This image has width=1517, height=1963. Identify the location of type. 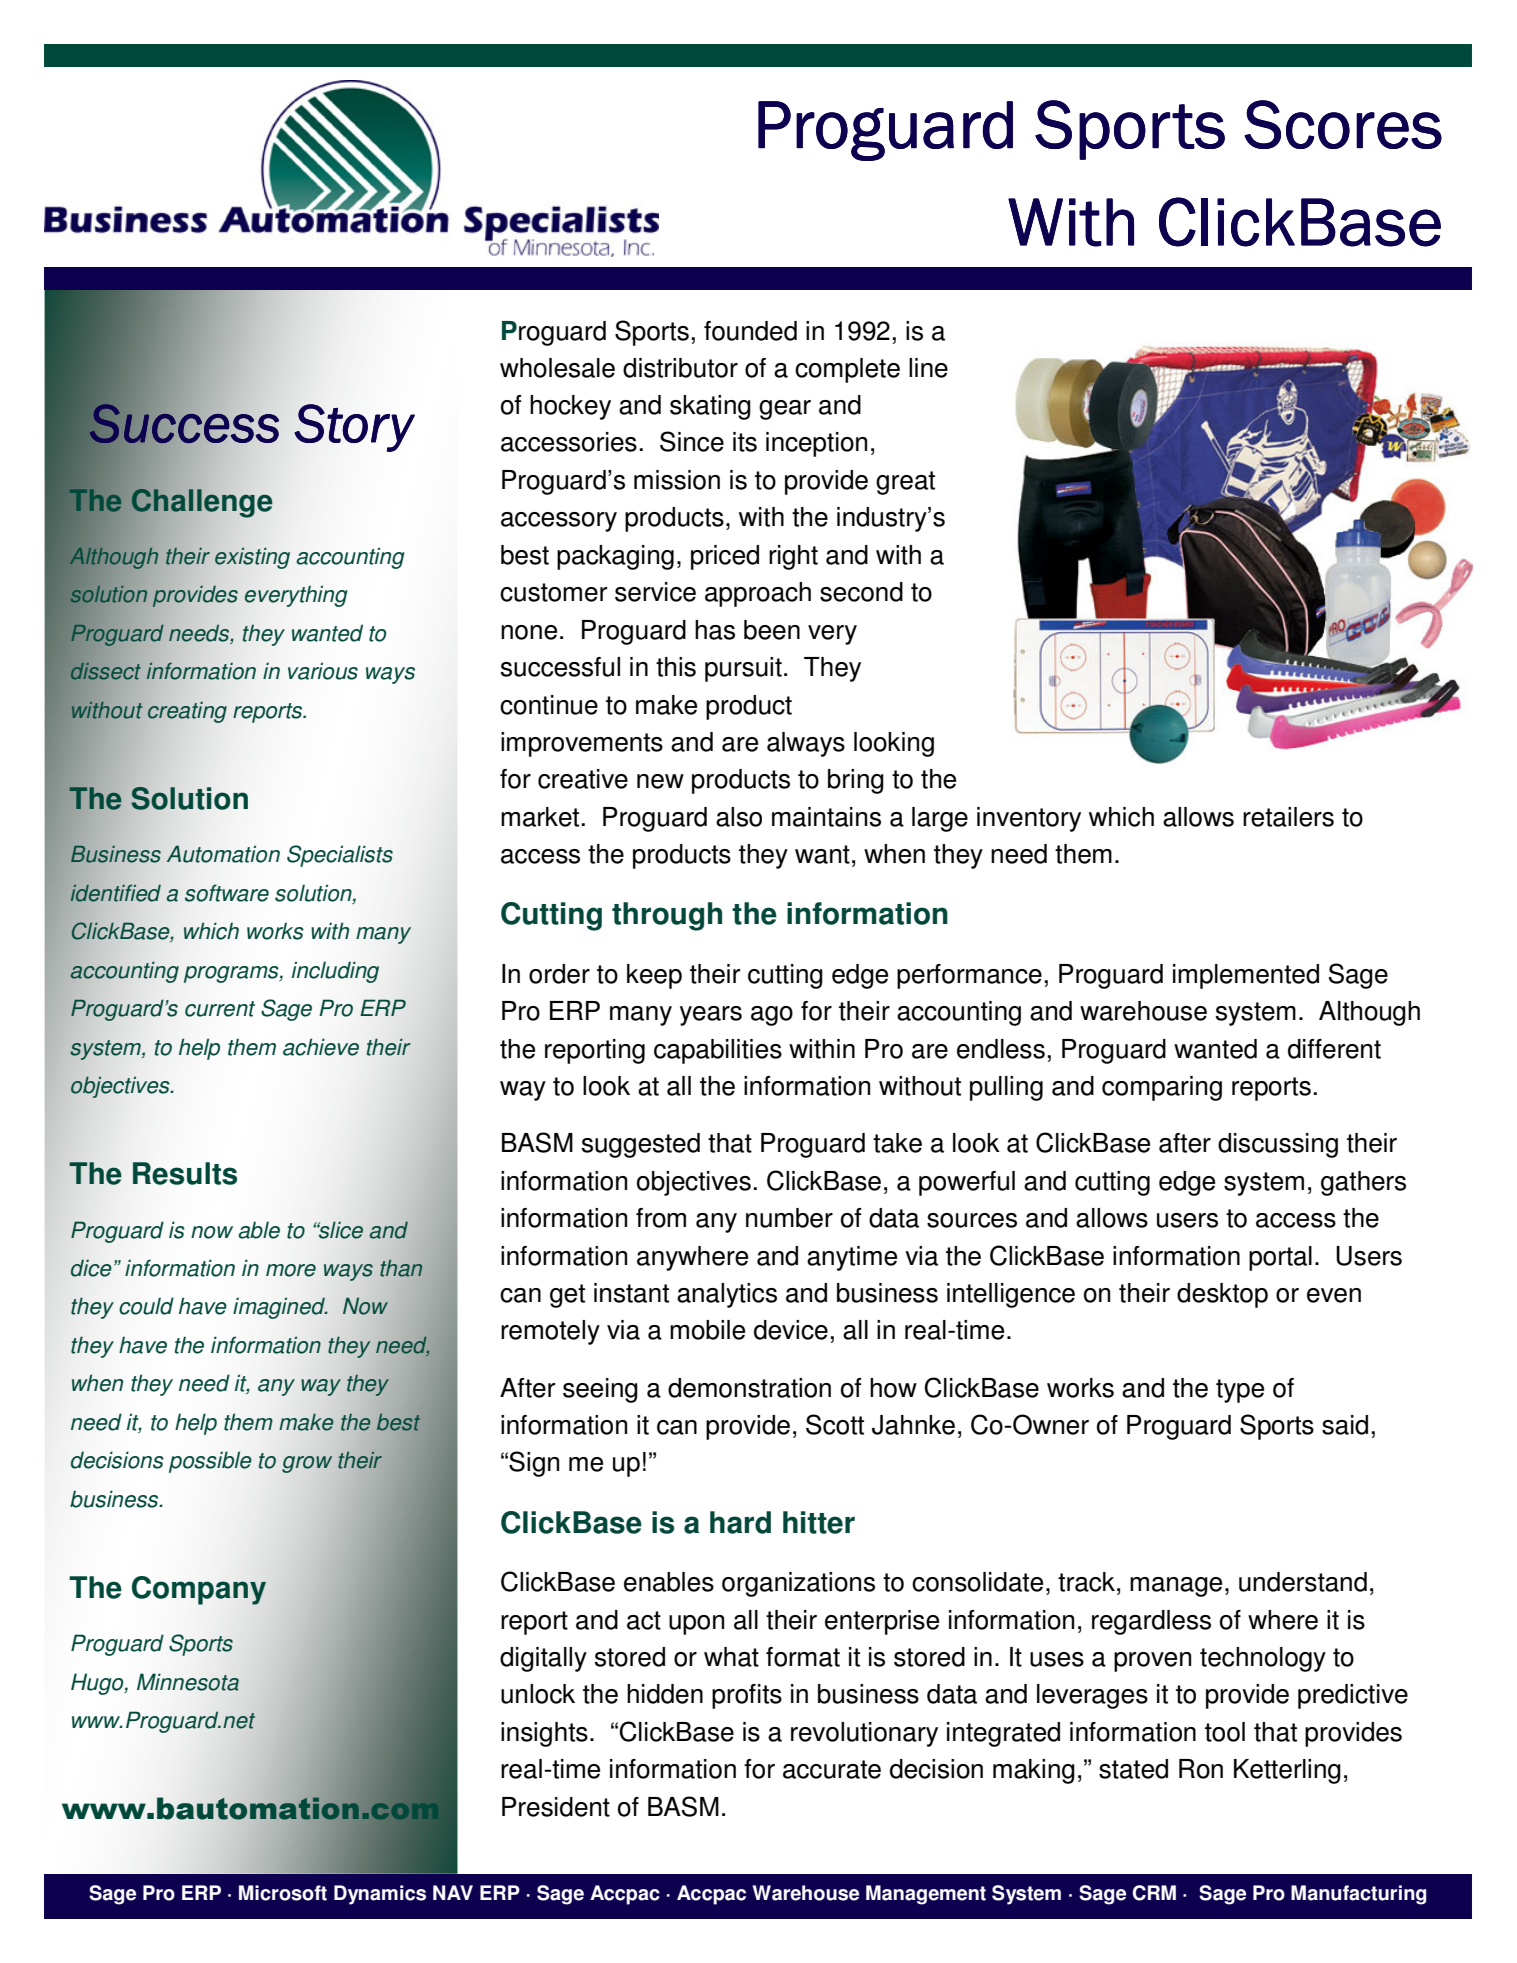
(1240, 1391).
